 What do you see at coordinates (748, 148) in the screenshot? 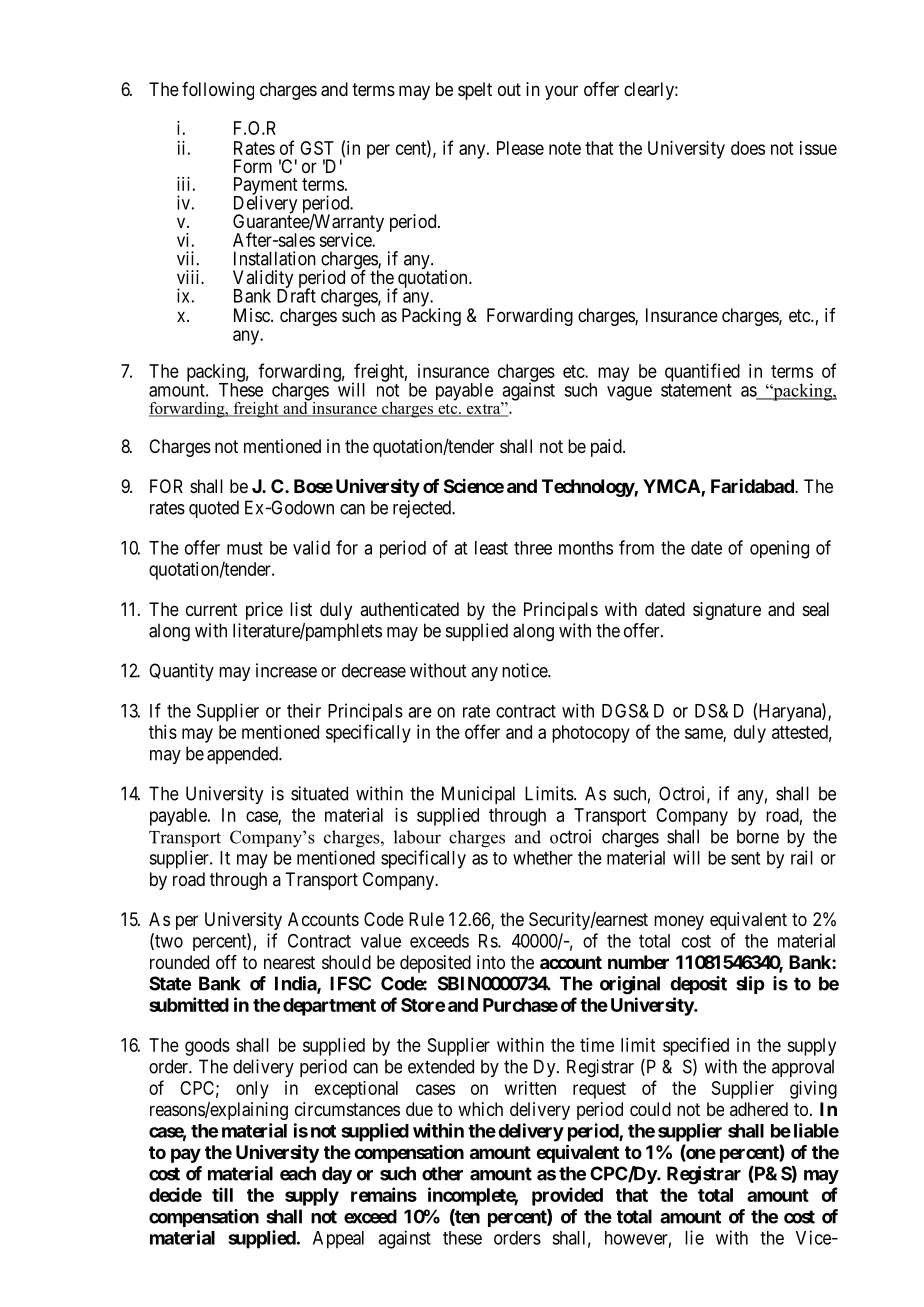
I see `does` at bounding box center [748, 148].
